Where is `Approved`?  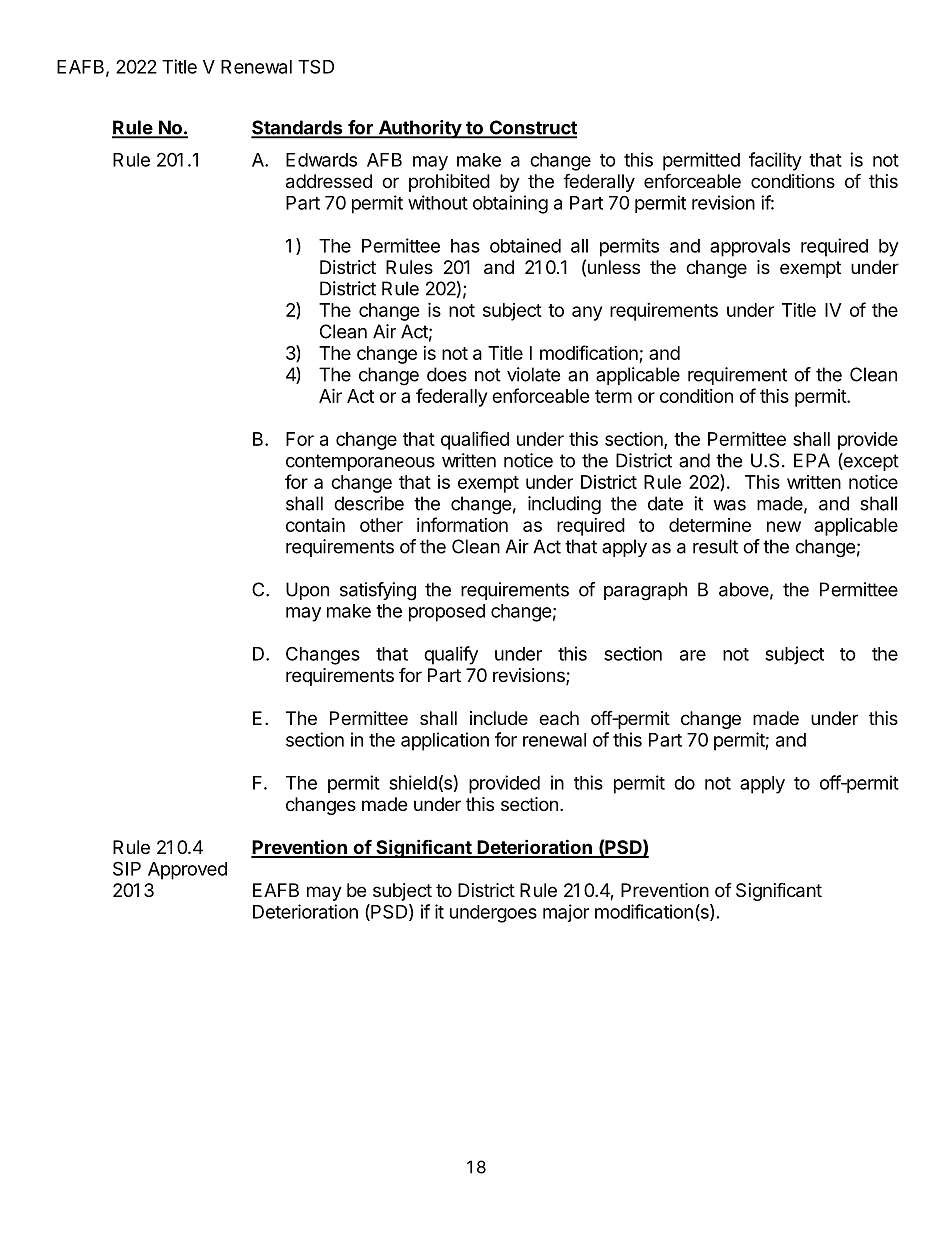
Approved is located at coordinates (187, 871).
